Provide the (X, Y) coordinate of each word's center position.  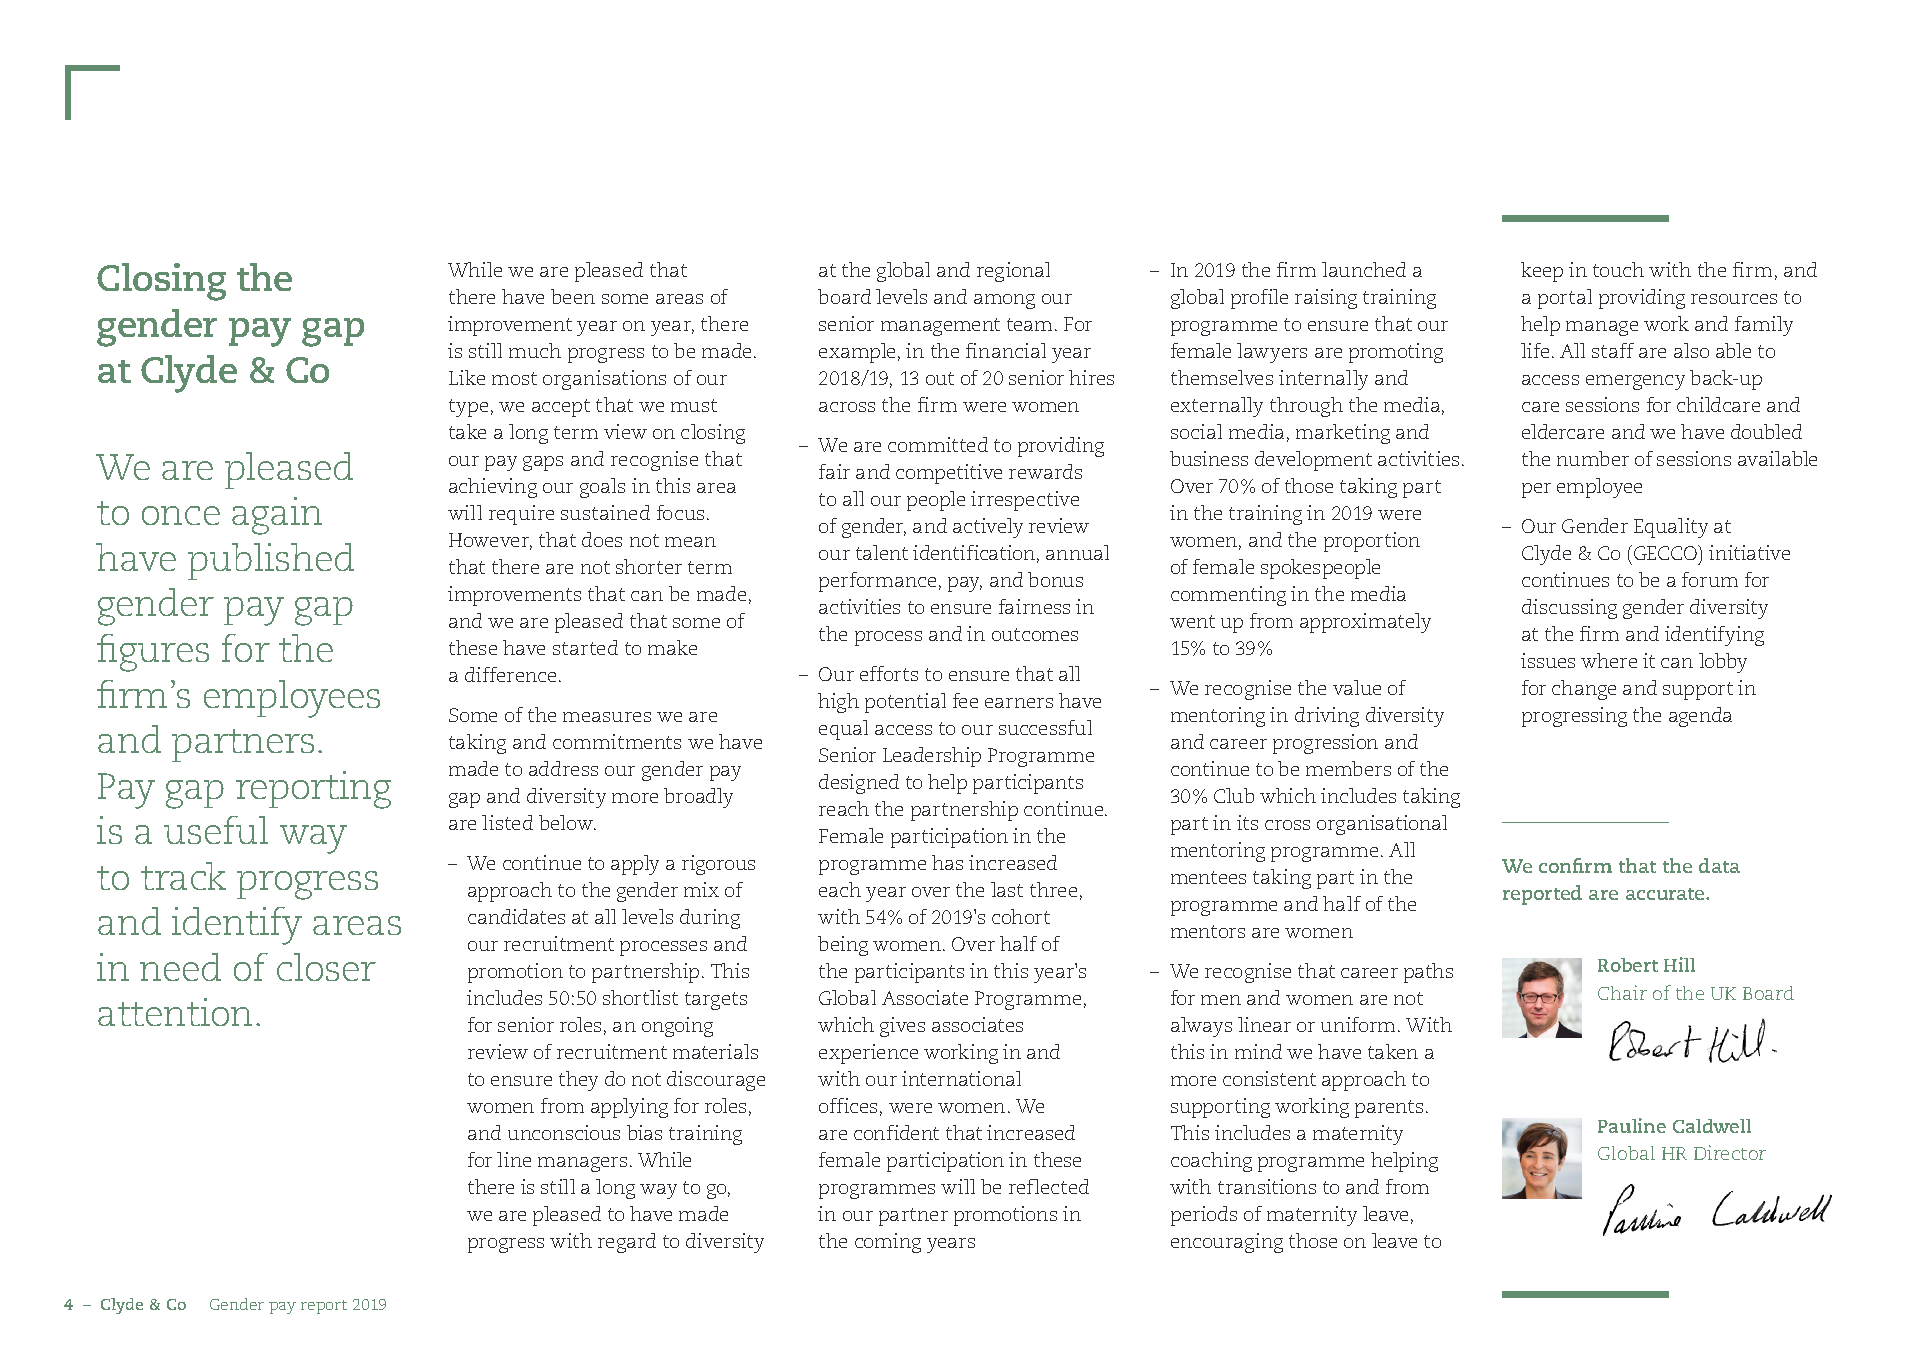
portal (1565, 299)
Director (1730, 1152)
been (573, 296)
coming (888, 1243)
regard (627, 1243)
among (1004, 301)
